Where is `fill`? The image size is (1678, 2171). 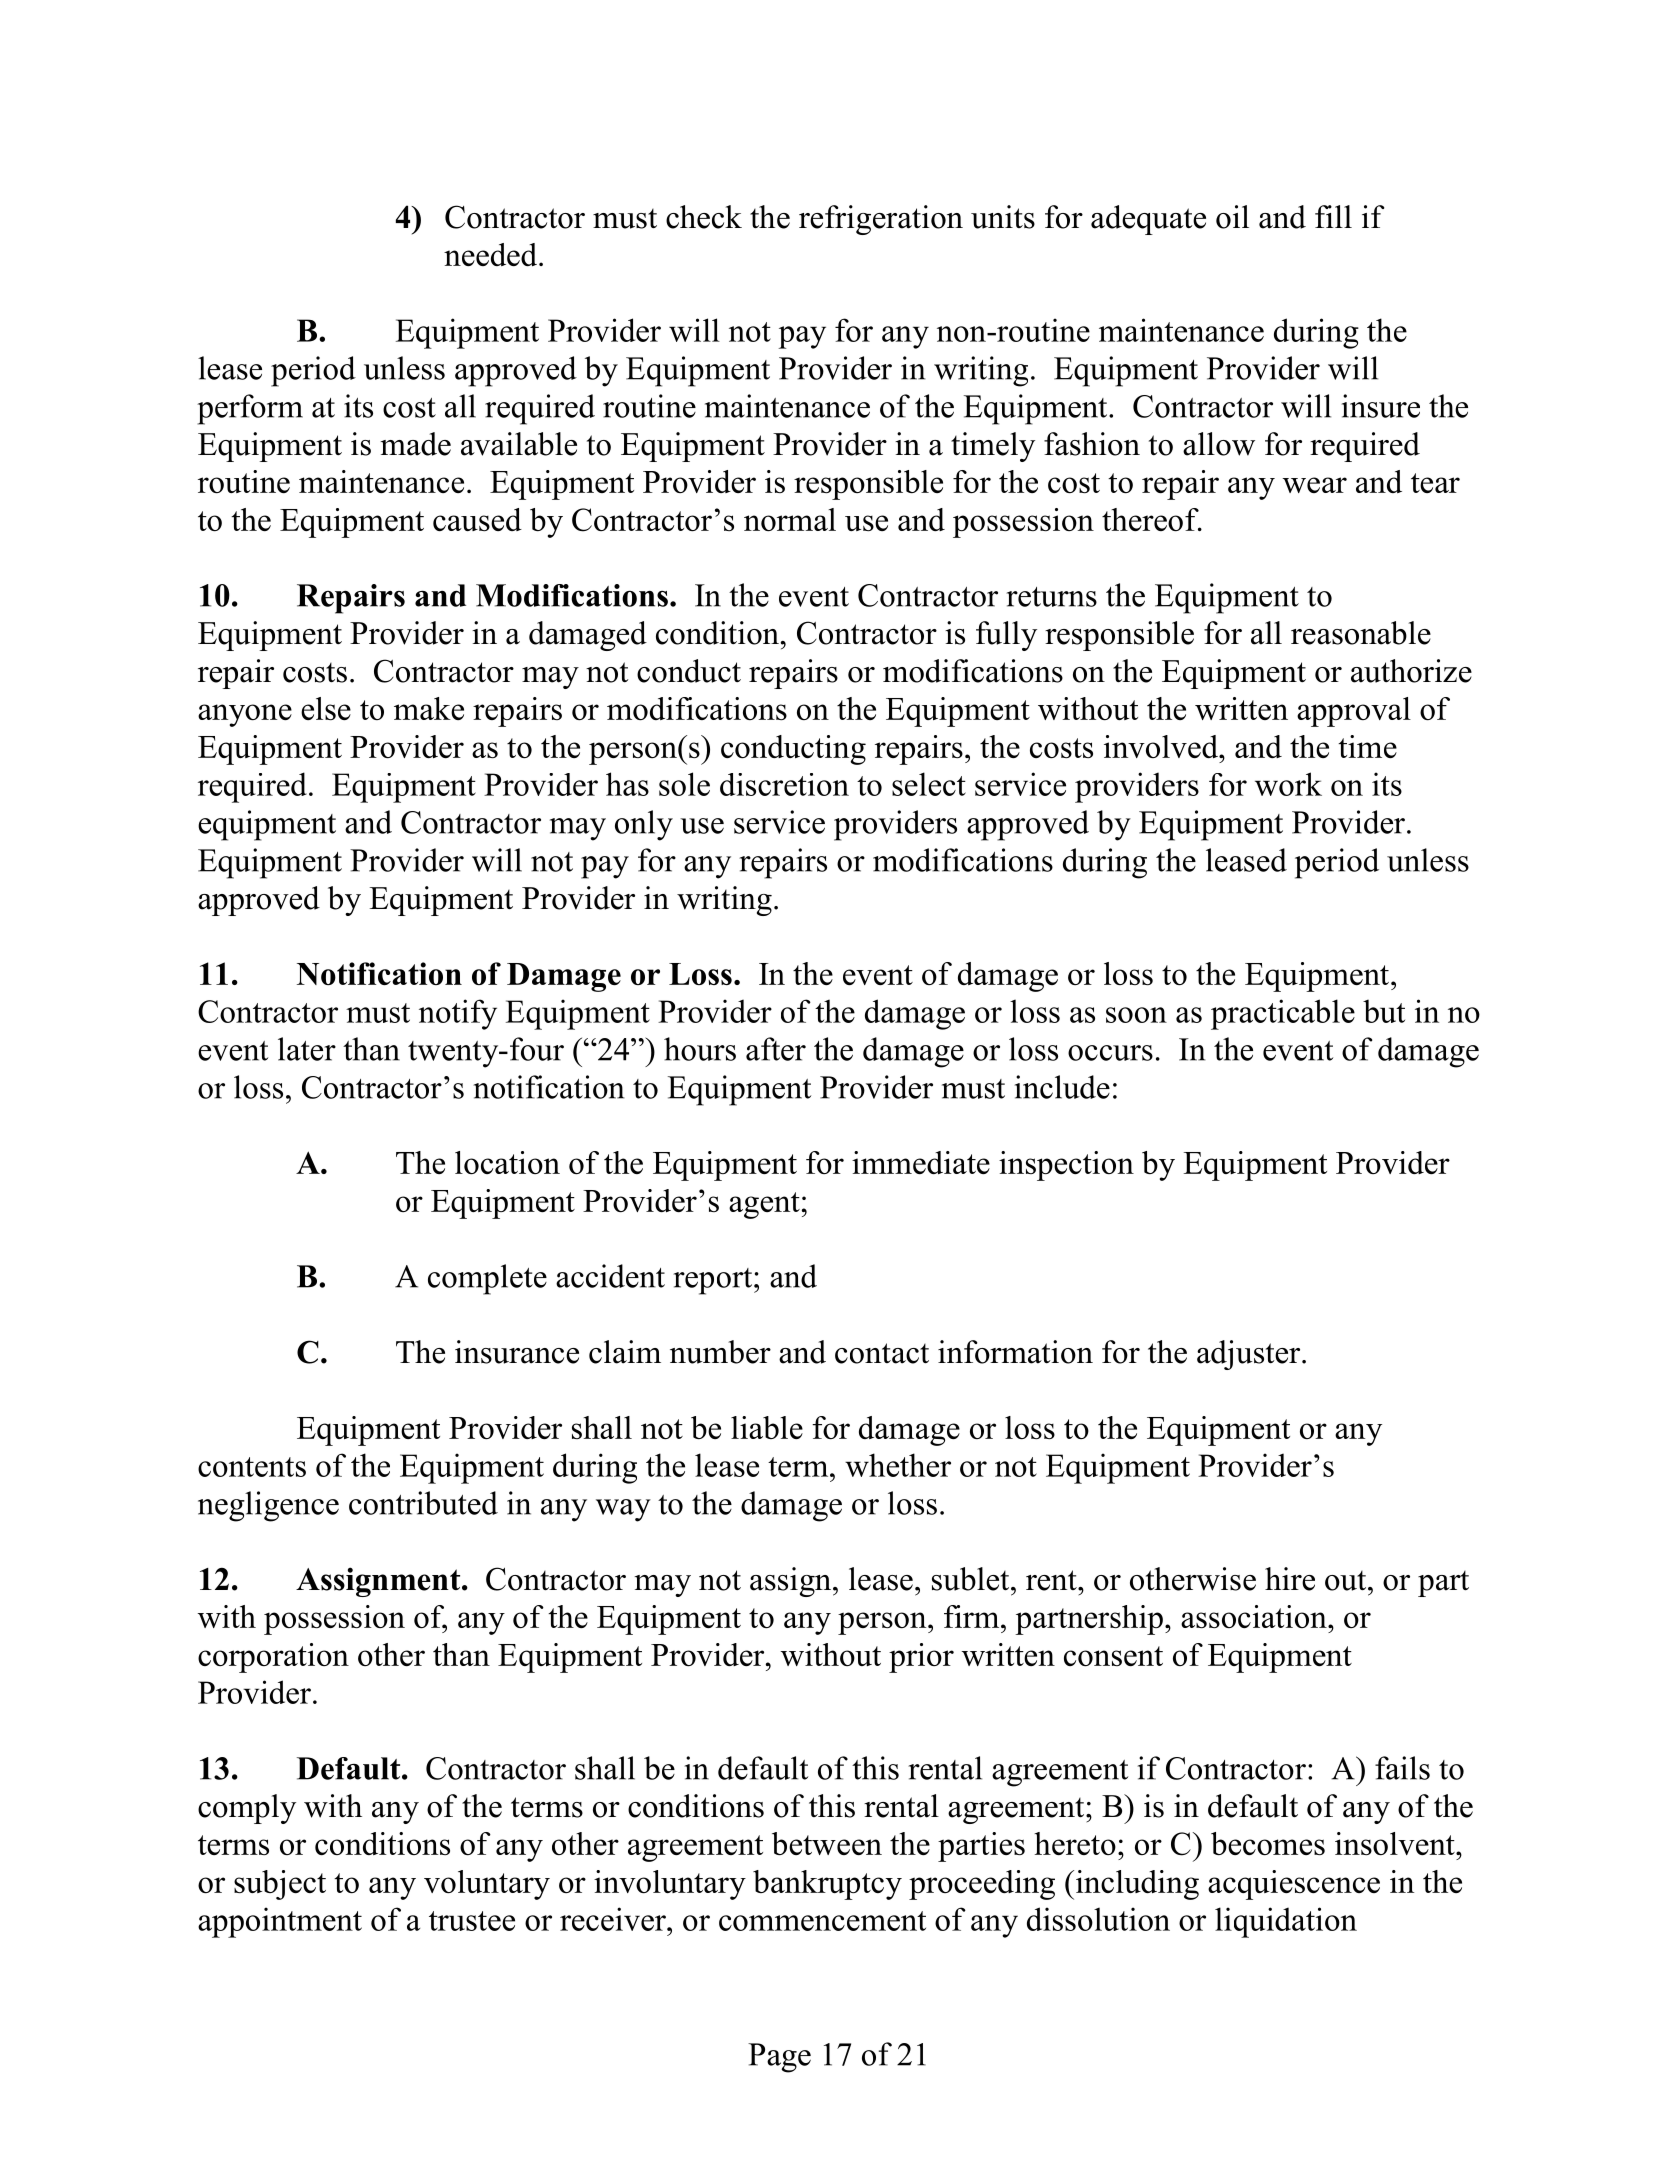 fill is located at coordinates (1333, 216).
